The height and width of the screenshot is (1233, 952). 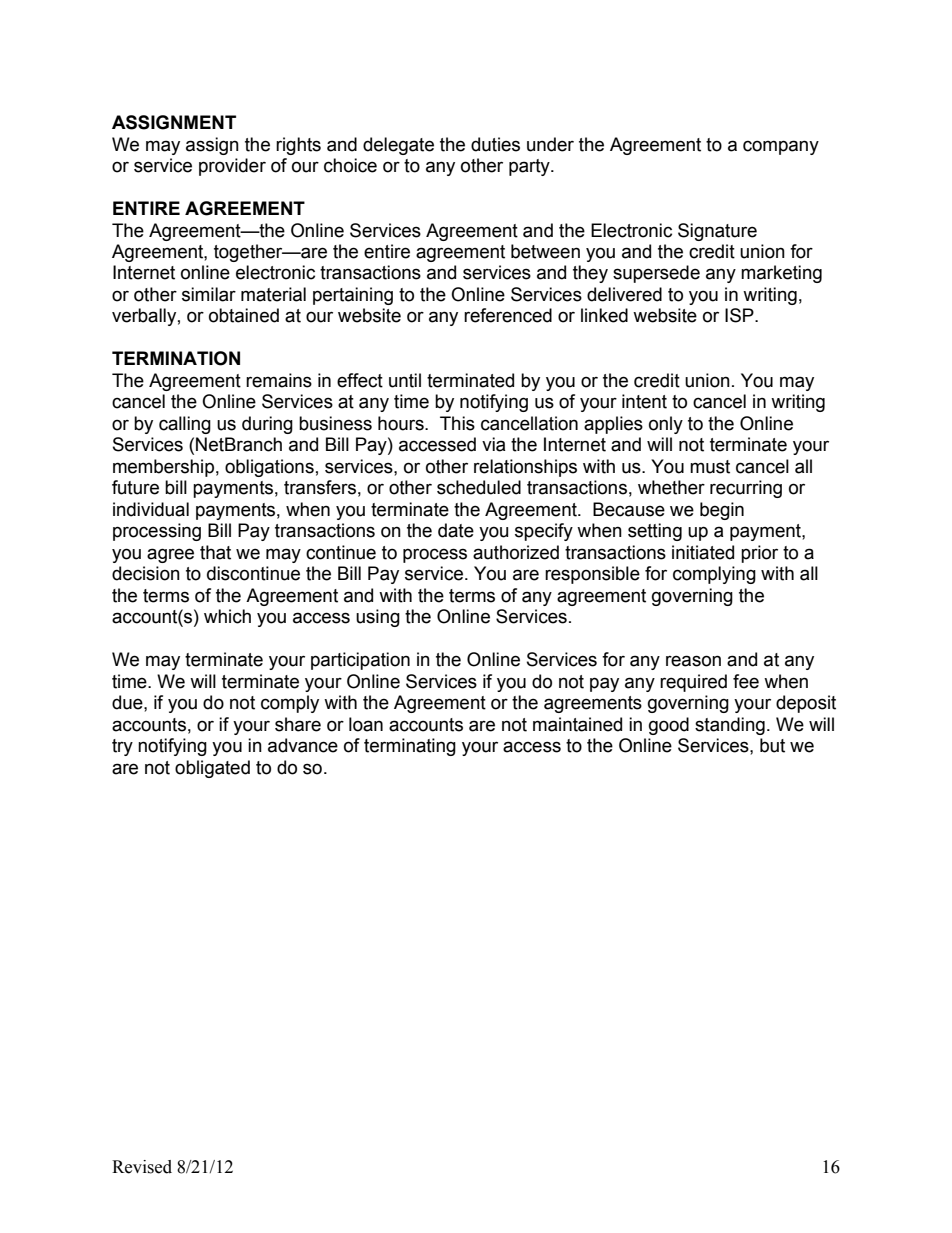 What do you see at coordinates (666, 425) in the screenshot?
I see `only` at bounding box center [666, 425].
